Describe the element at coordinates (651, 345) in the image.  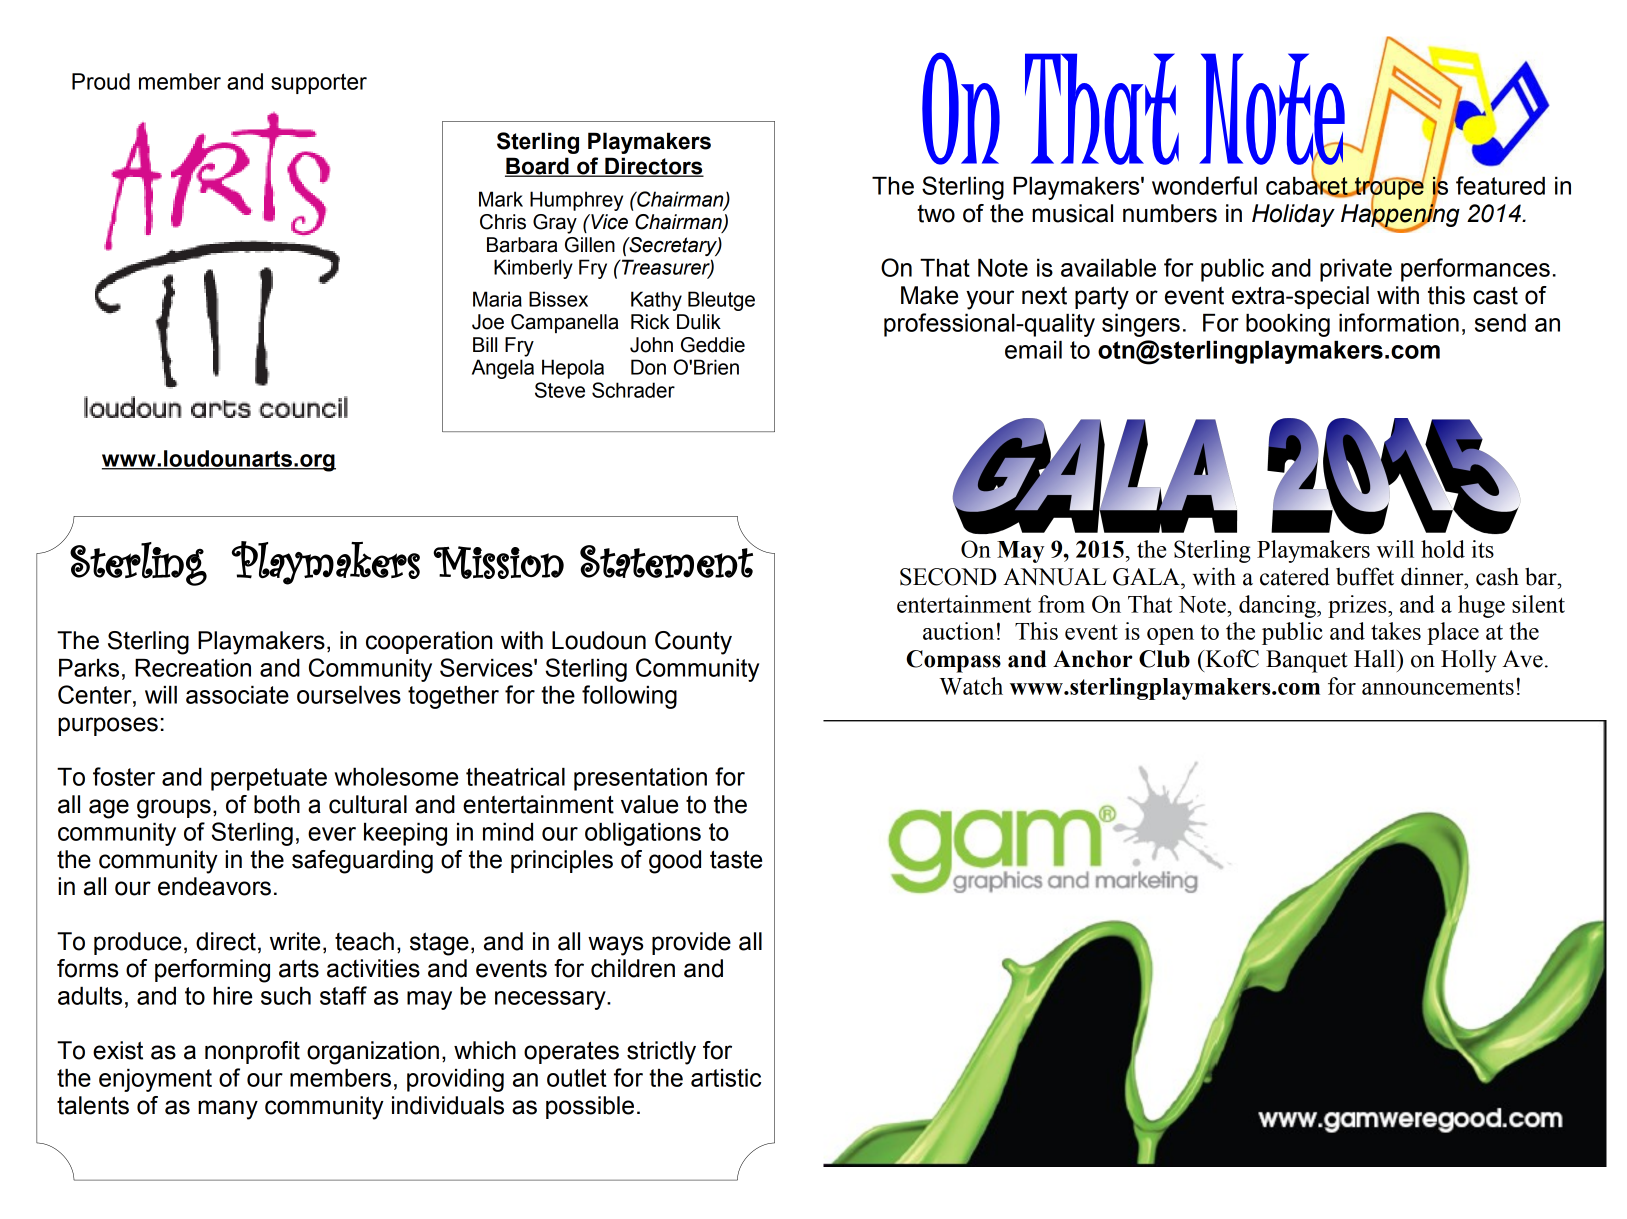
I see `John` at that location.
